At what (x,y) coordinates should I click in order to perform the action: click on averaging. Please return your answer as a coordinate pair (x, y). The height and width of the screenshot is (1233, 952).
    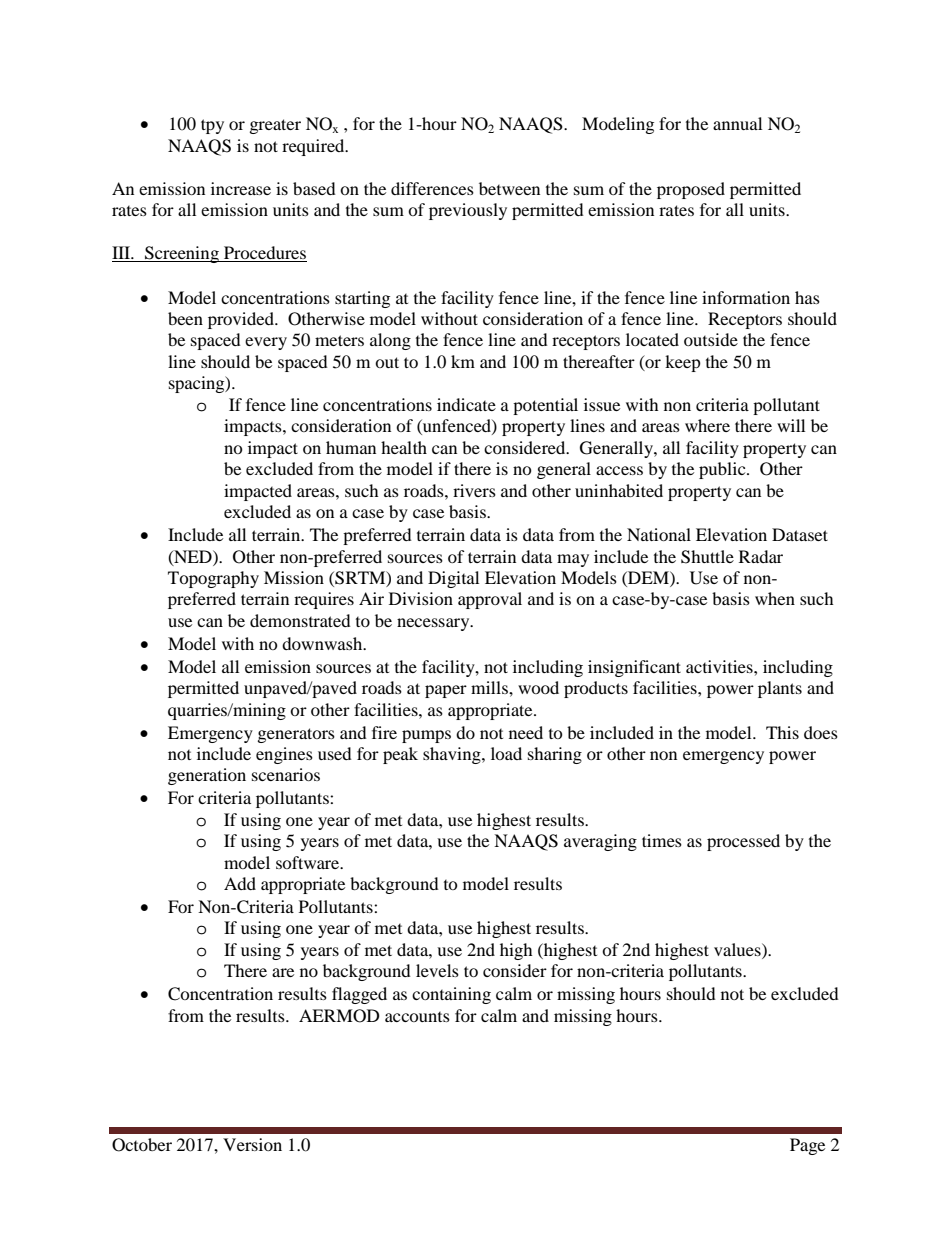
    Looking at the image, I should click on (600, 842).
